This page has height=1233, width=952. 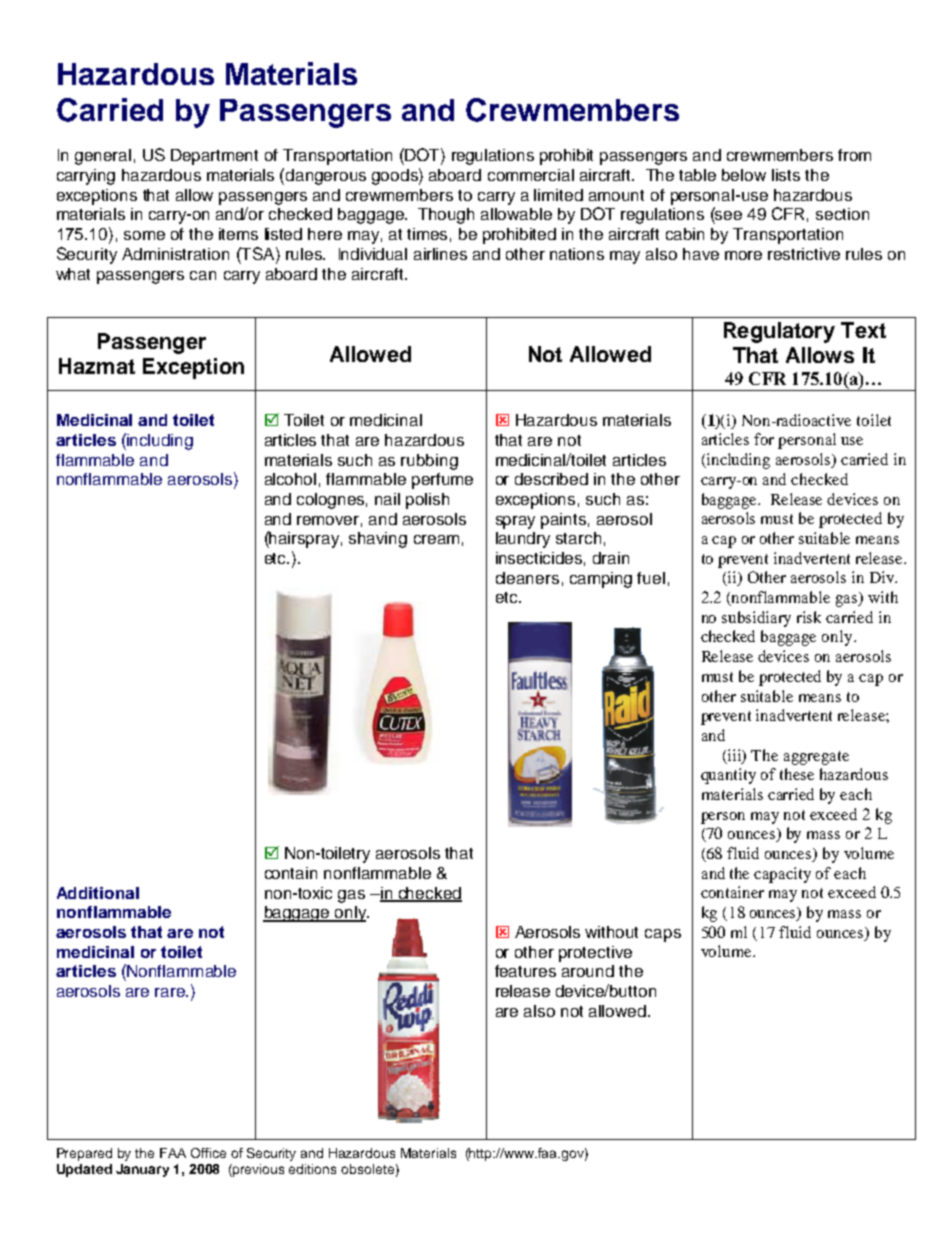 I want to click on Office, so click(x=208, y=1153).
